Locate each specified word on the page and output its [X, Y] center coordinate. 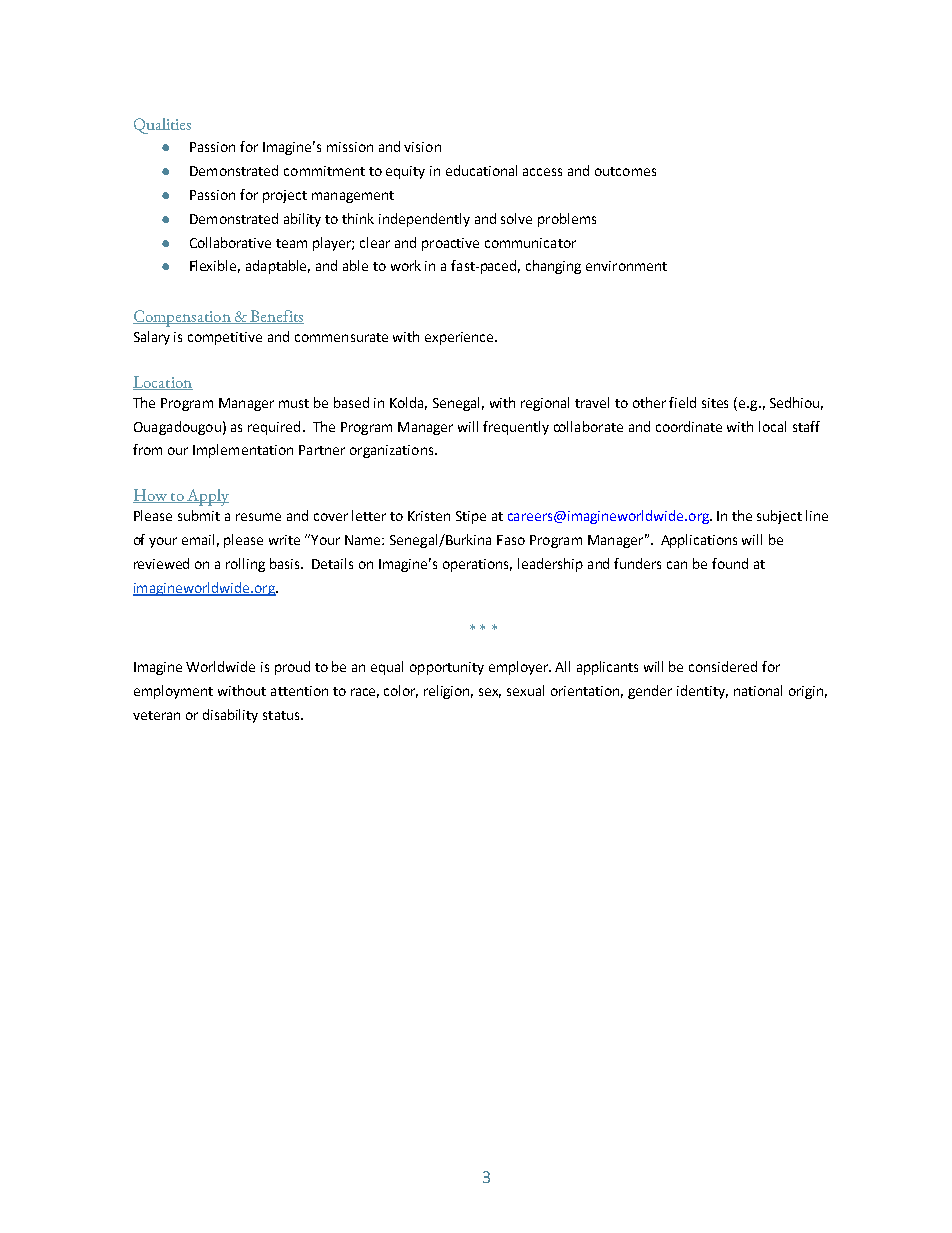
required [274, 428]
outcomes [625, 171]
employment [173, 692]
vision [422, 147]
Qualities [162, 126]
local [772, 426]
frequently [516, 428]
